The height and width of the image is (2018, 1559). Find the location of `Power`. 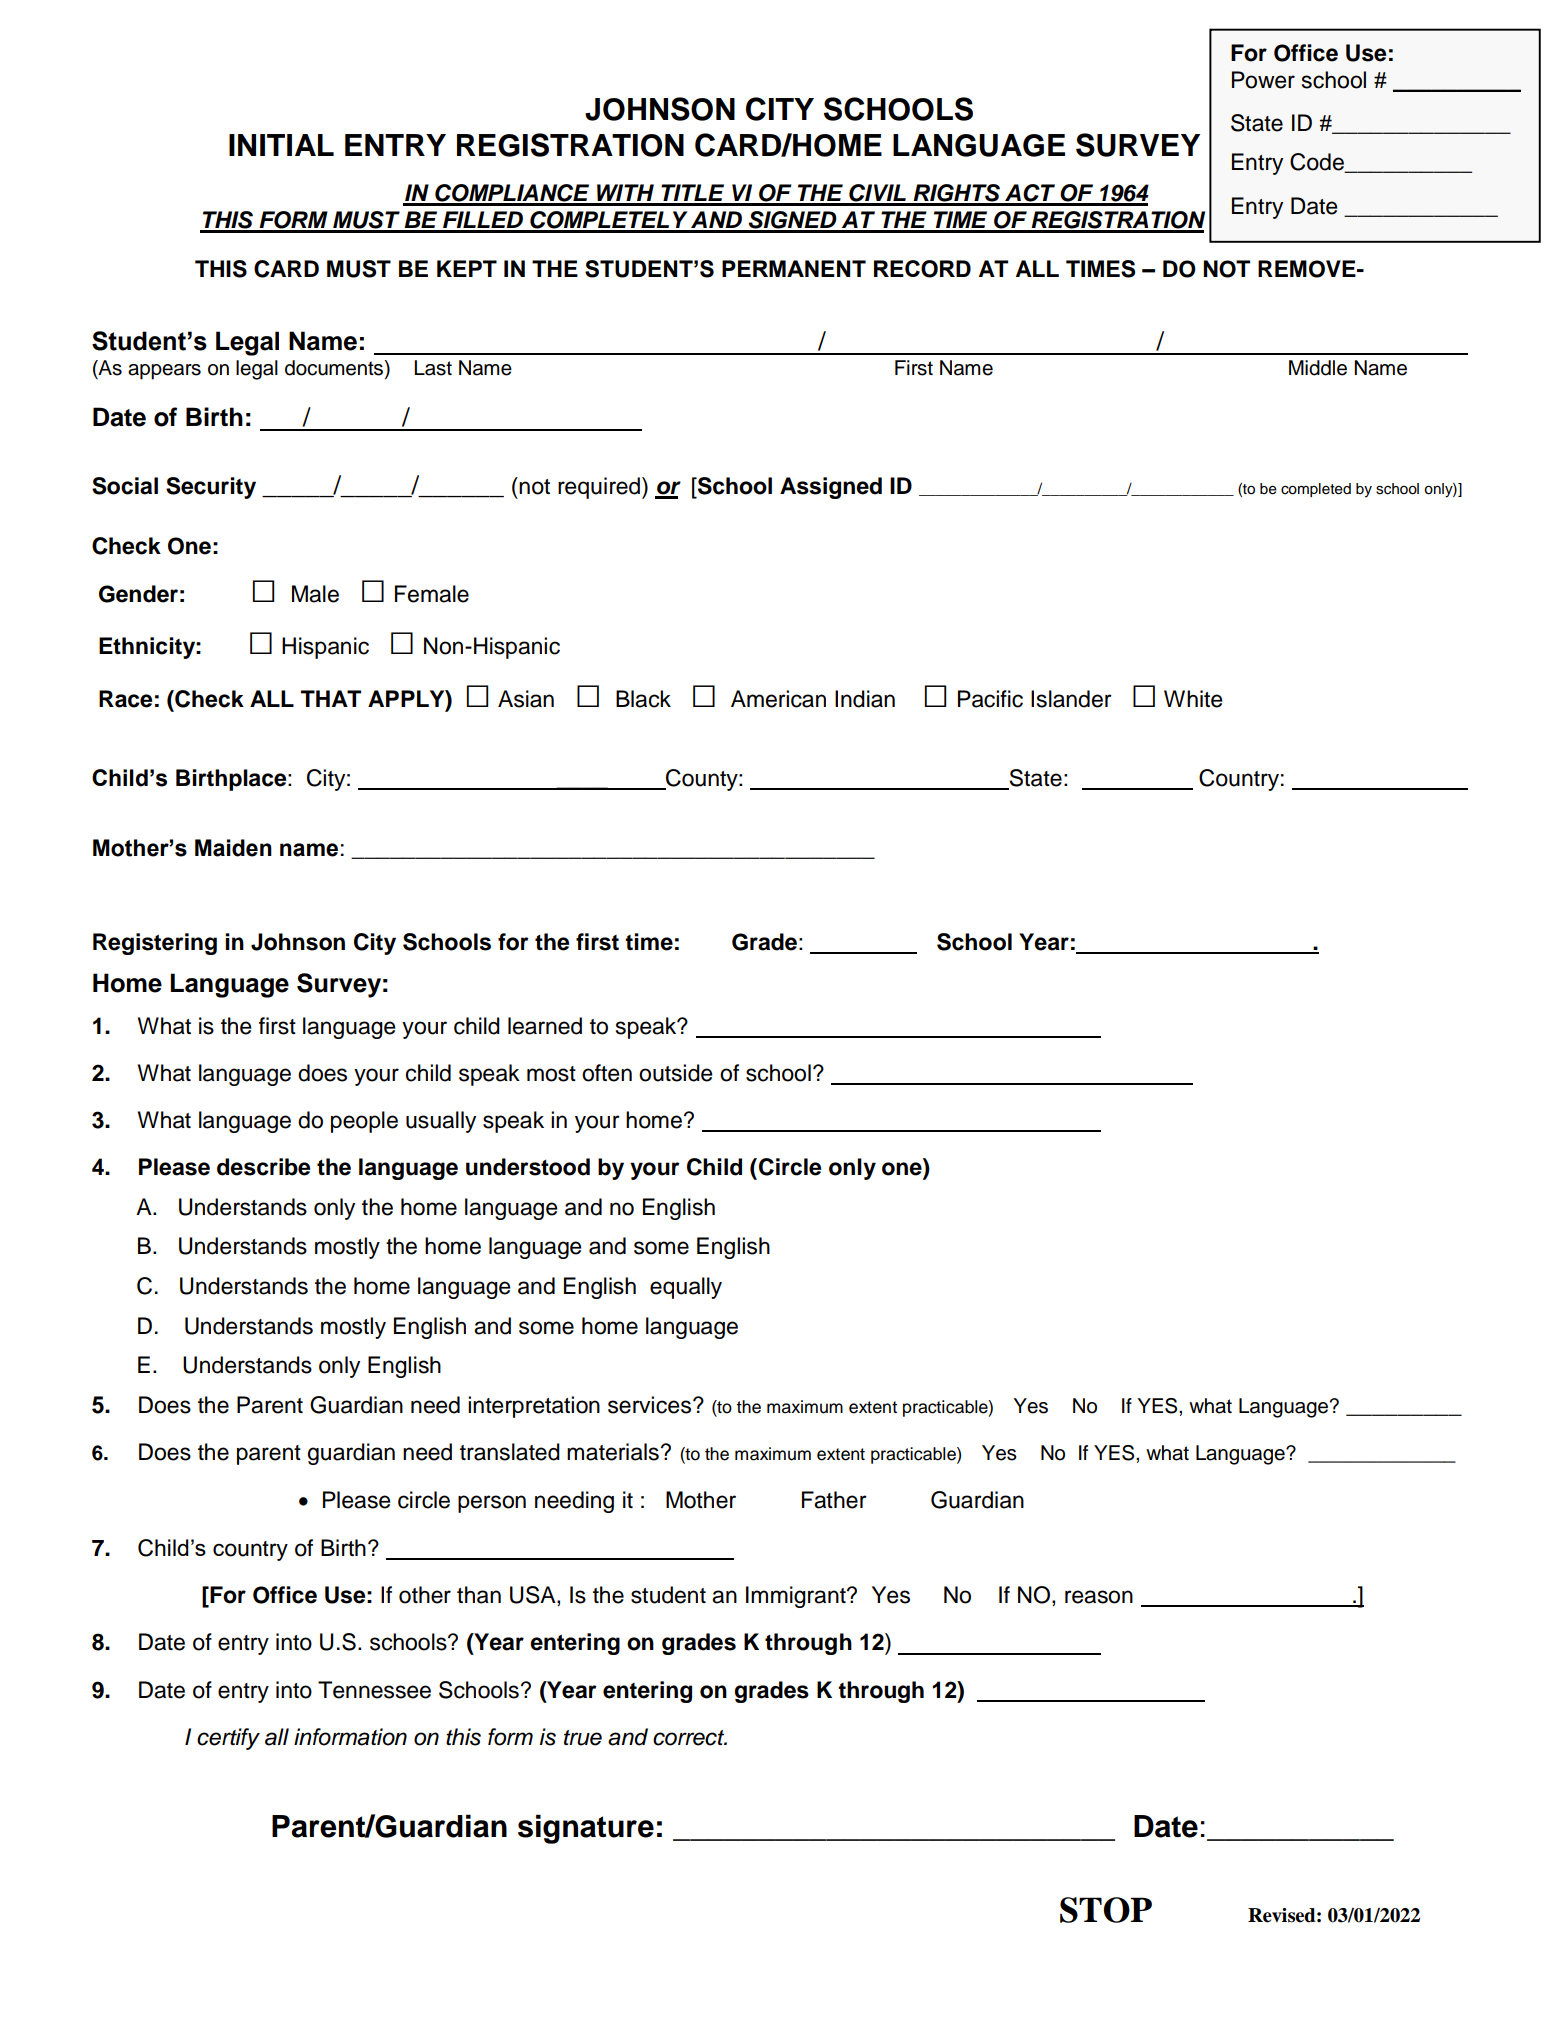

Power is located at coordinates (1263, 80).
